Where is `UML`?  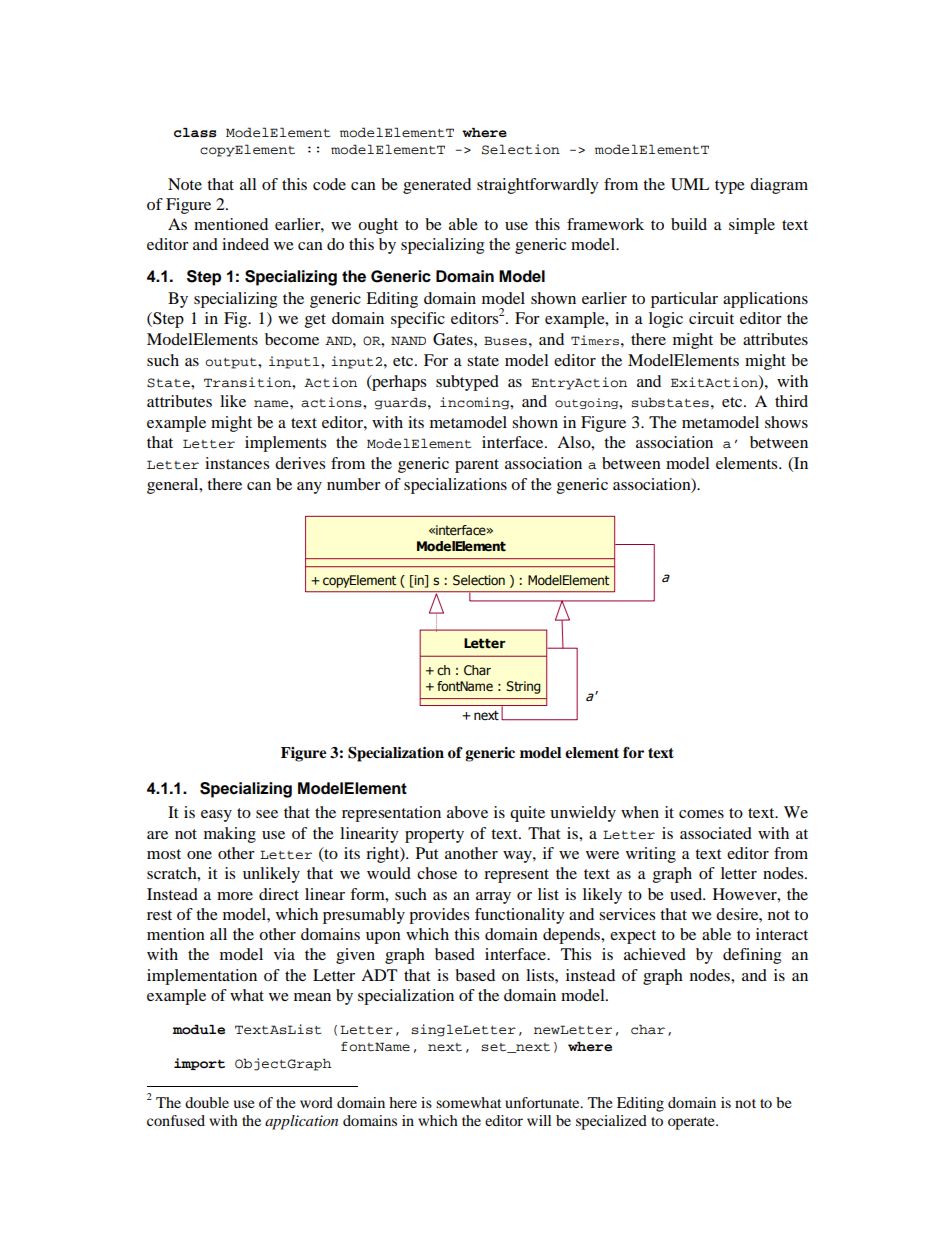
UML is located at coordinates (690, 184).
